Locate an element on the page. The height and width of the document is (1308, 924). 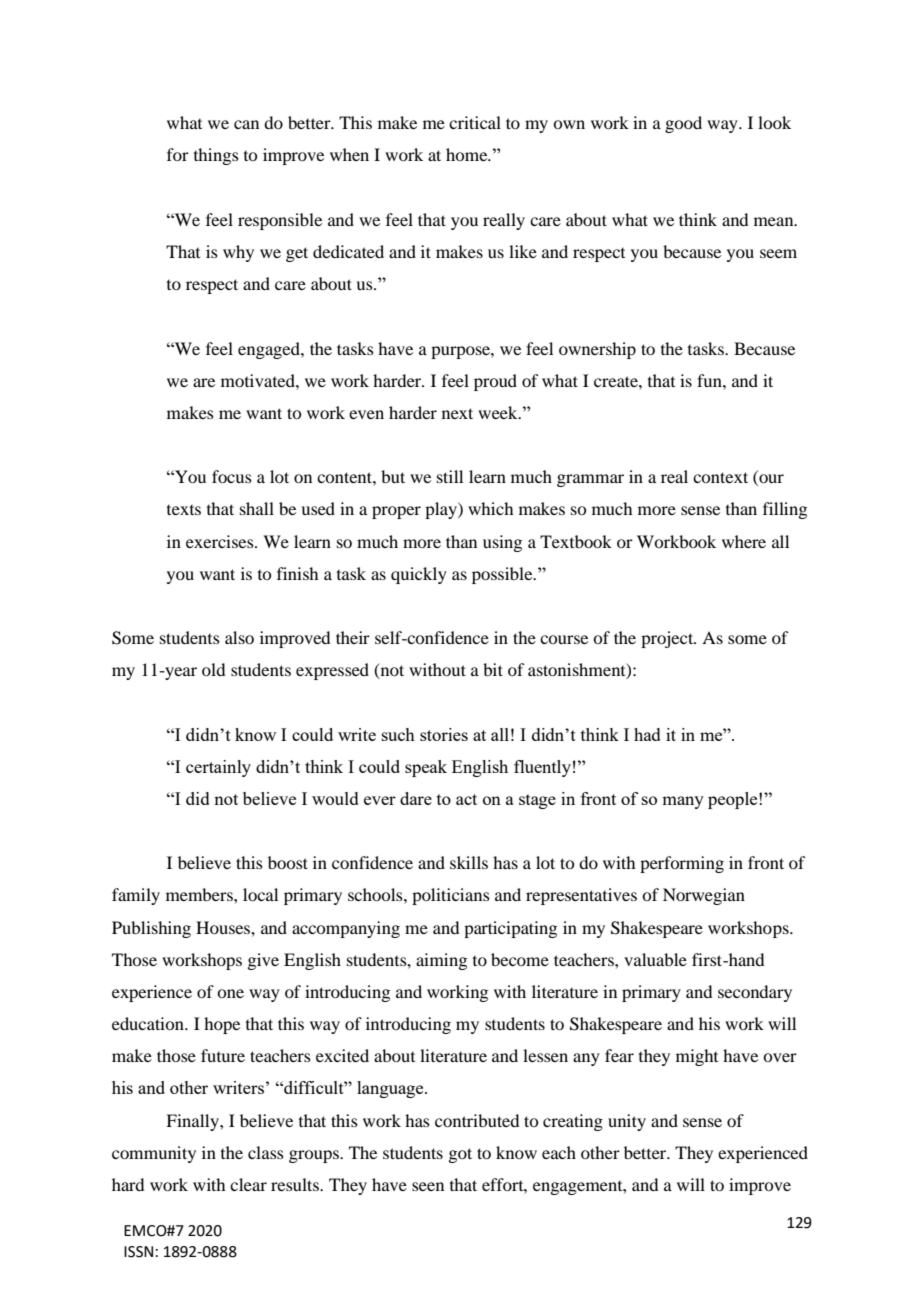
creating is located at coordinates (573, 1122).
